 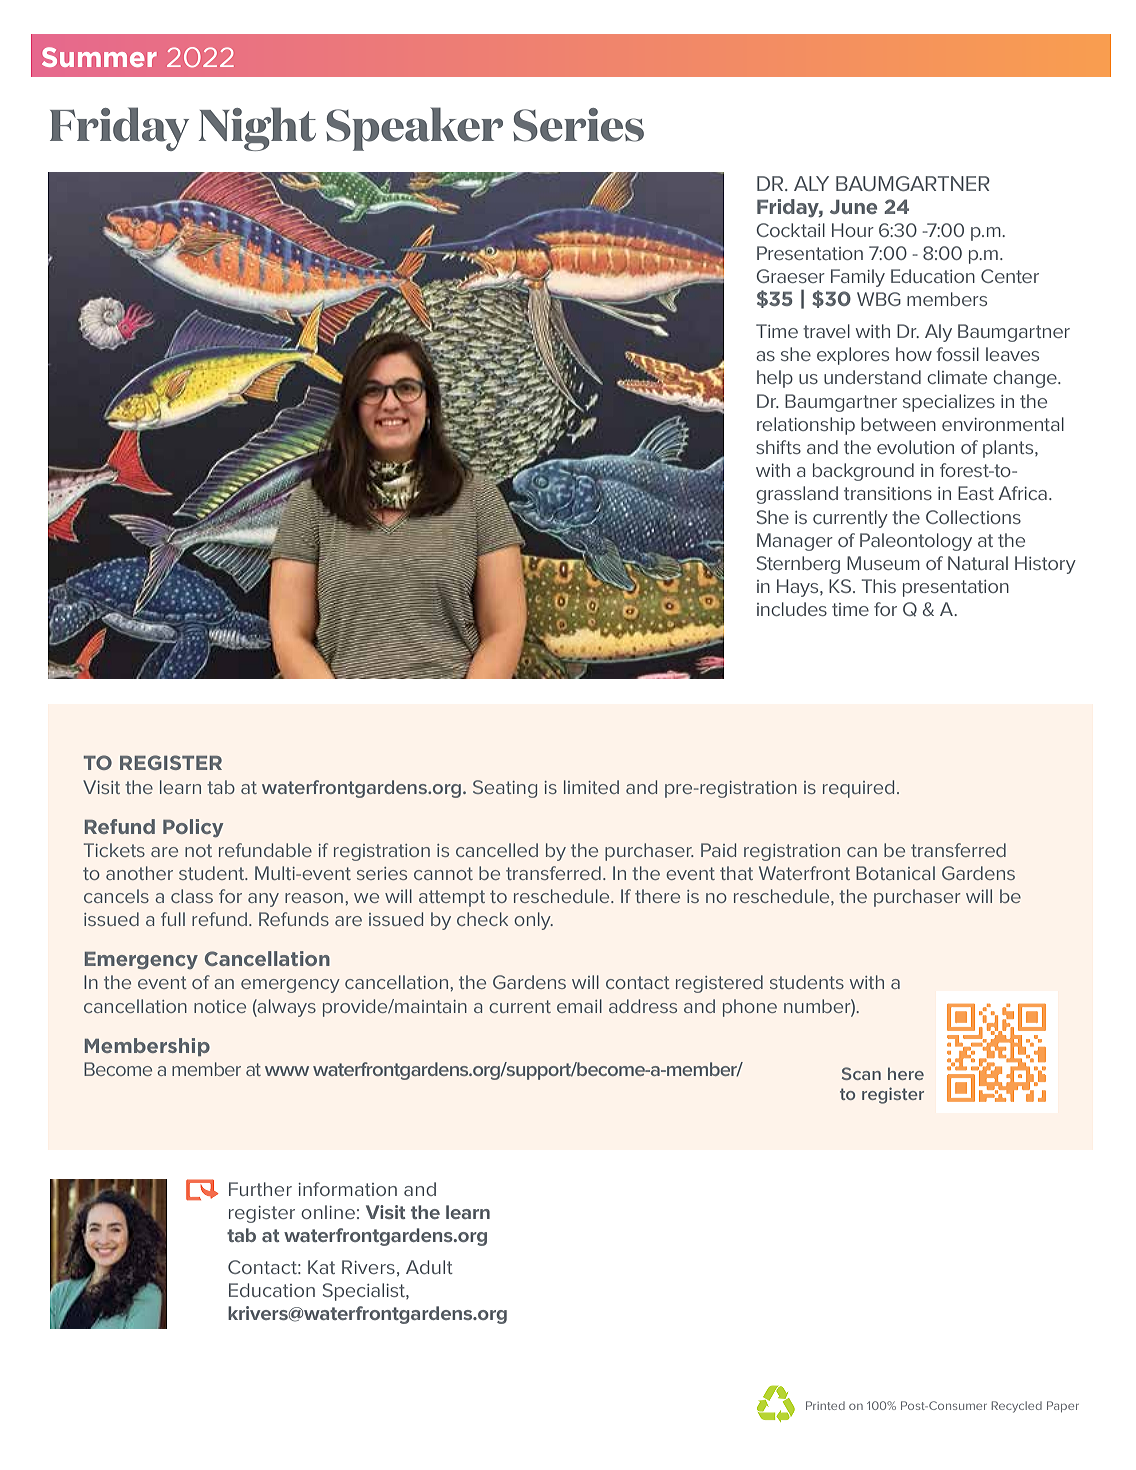 I want to click on Kat, so click(x=321, y=1267).
